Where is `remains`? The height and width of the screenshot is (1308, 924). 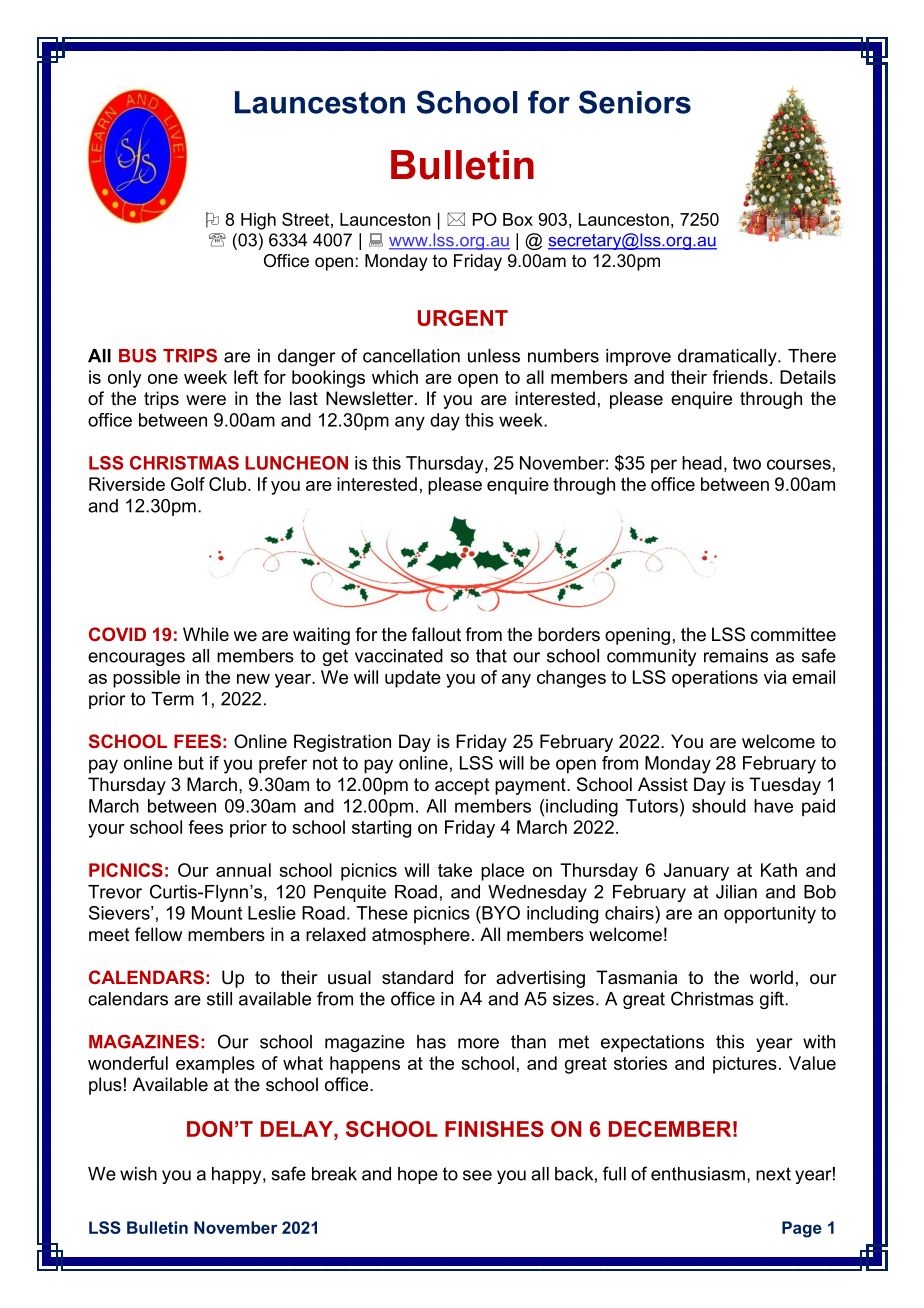 remains is located at coordinates (736, 656).
